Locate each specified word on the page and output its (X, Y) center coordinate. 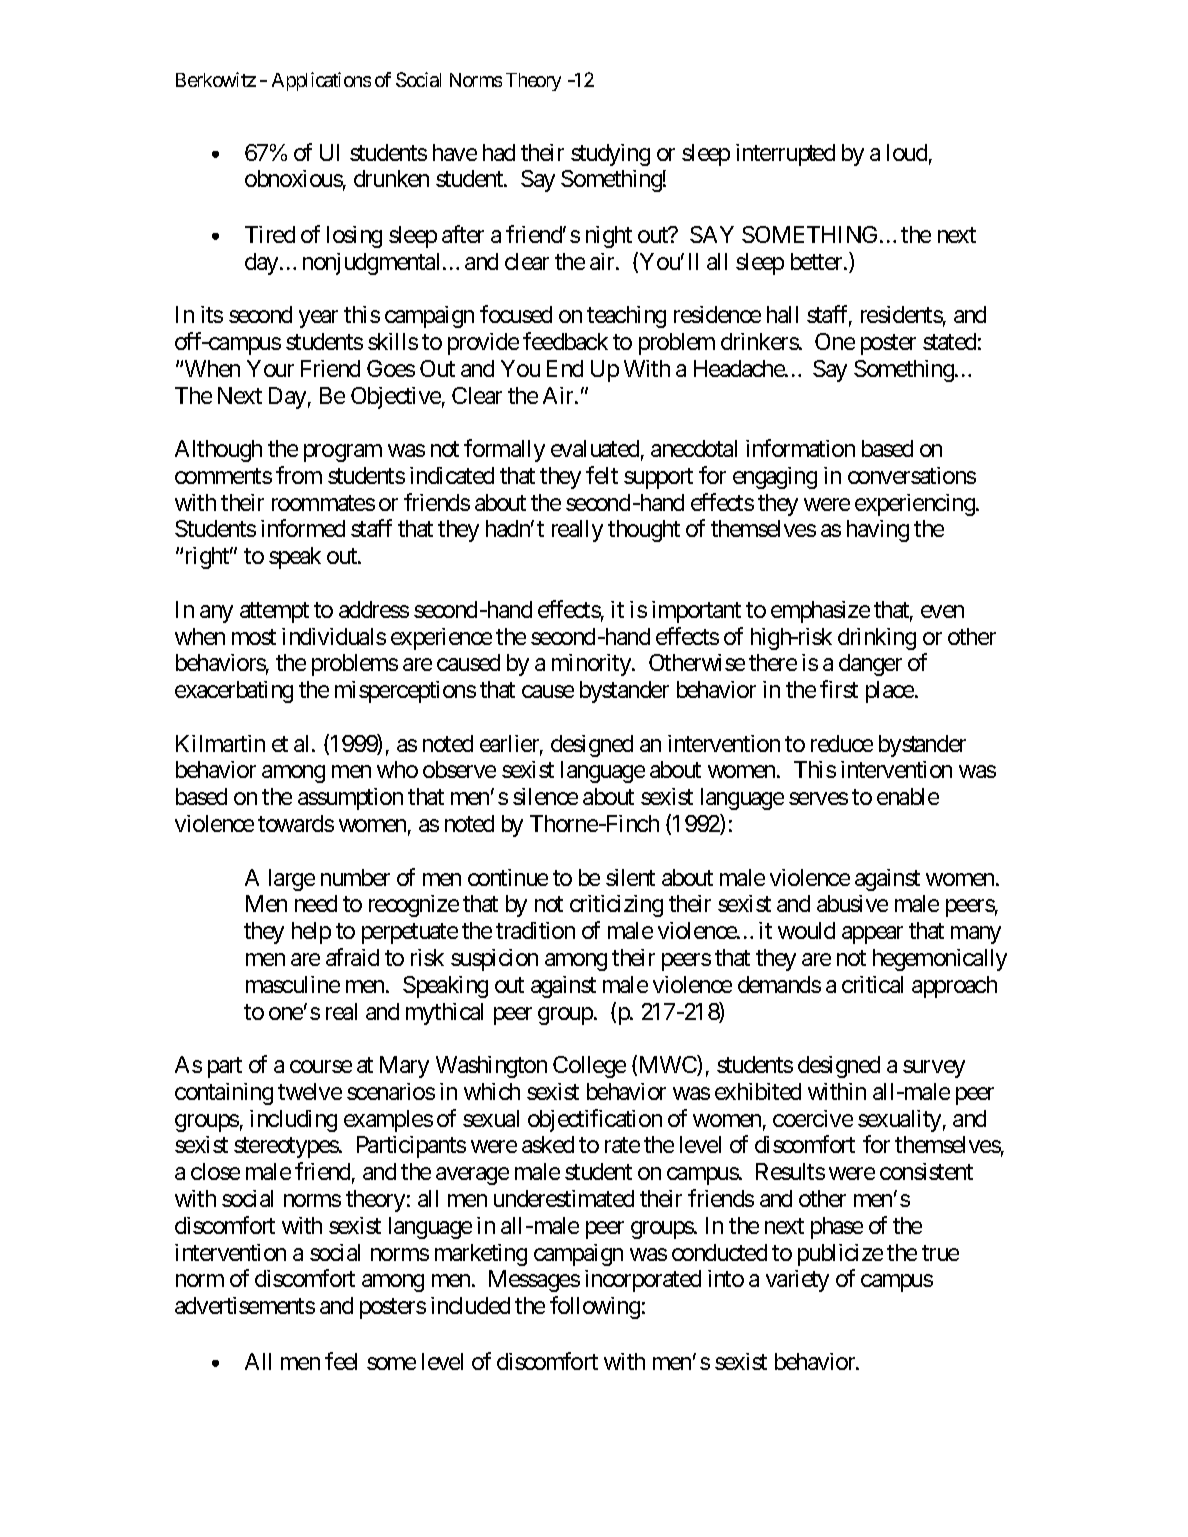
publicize (840, 1255)
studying (610, 155)
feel (341, 1361)
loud (907, 152)
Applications (321, 81)
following (595, 1307)
